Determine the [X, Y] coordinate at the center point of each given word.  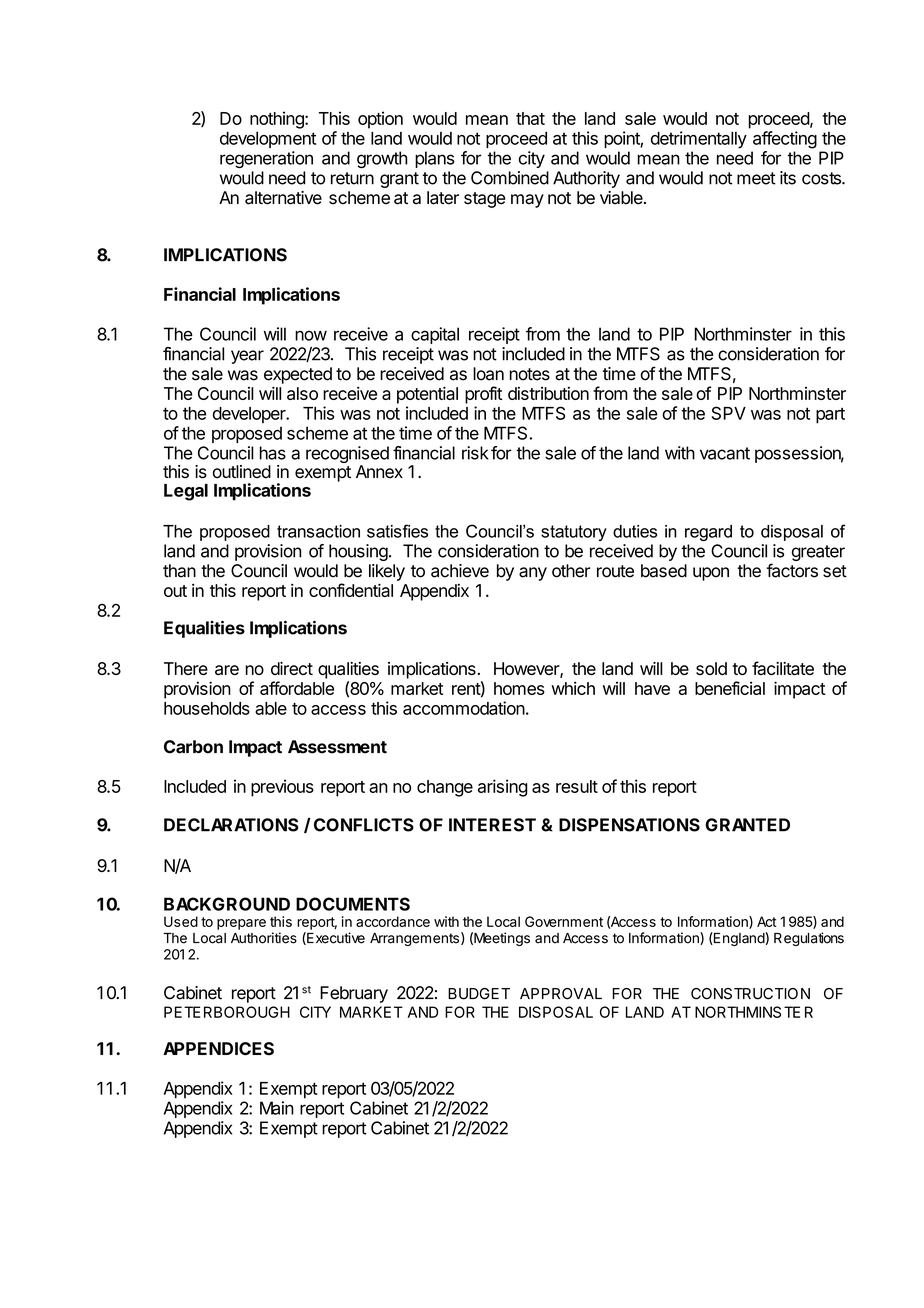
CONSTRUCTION [750, 994]
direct [292, 668]
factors [792, 570]
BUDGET [479, 994]
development [268, 140]
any [533, 574]
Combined [510, 178]
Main [277, 1108]
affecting [785, 140]
